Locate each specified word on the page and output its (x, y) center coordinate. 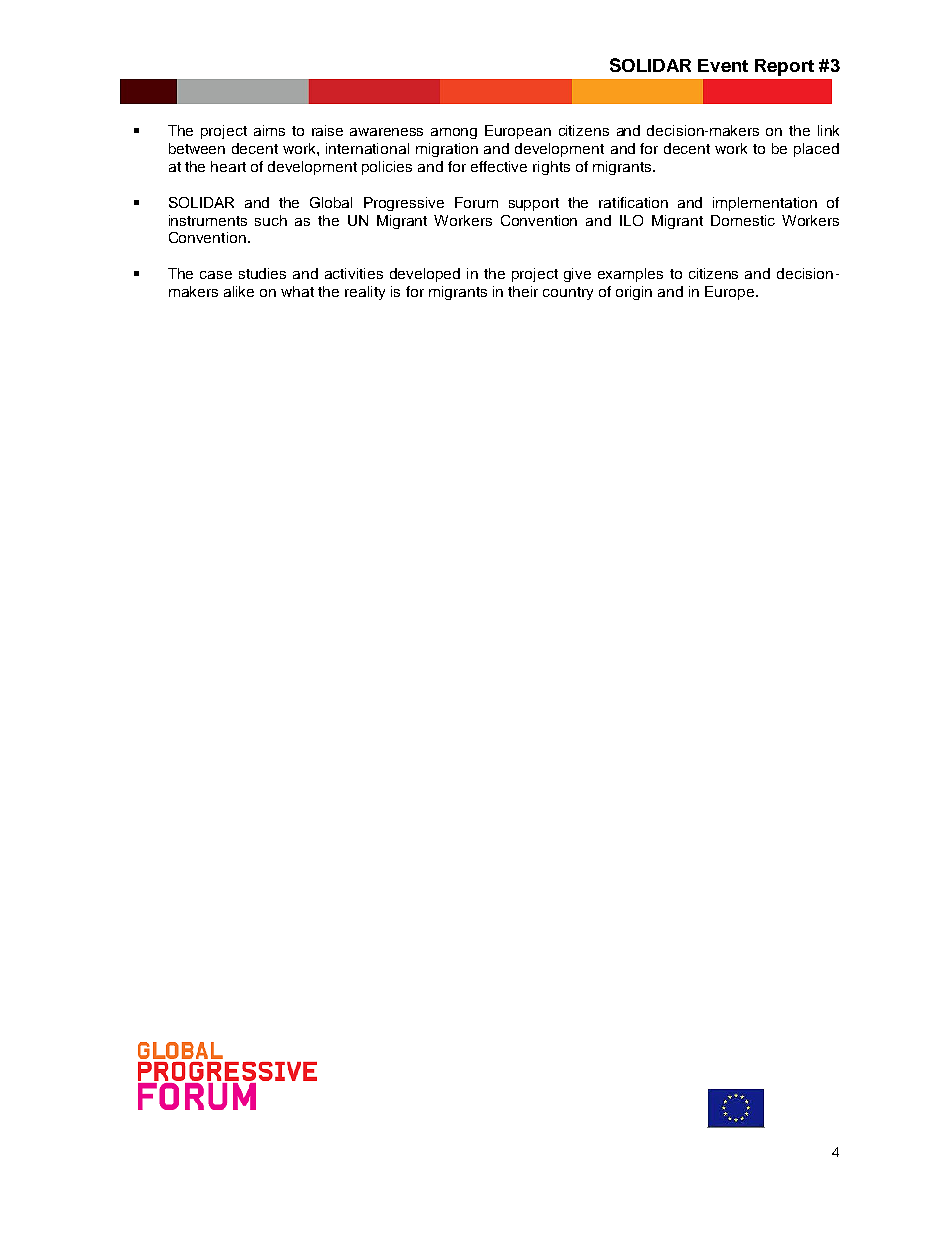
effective (499, 166)
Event (723, 65)
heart (228, 166)
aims (269, 130)
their (523, 291)
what (297, 291)
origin (634, 293)
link (828, 130)
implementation (765, 204)
